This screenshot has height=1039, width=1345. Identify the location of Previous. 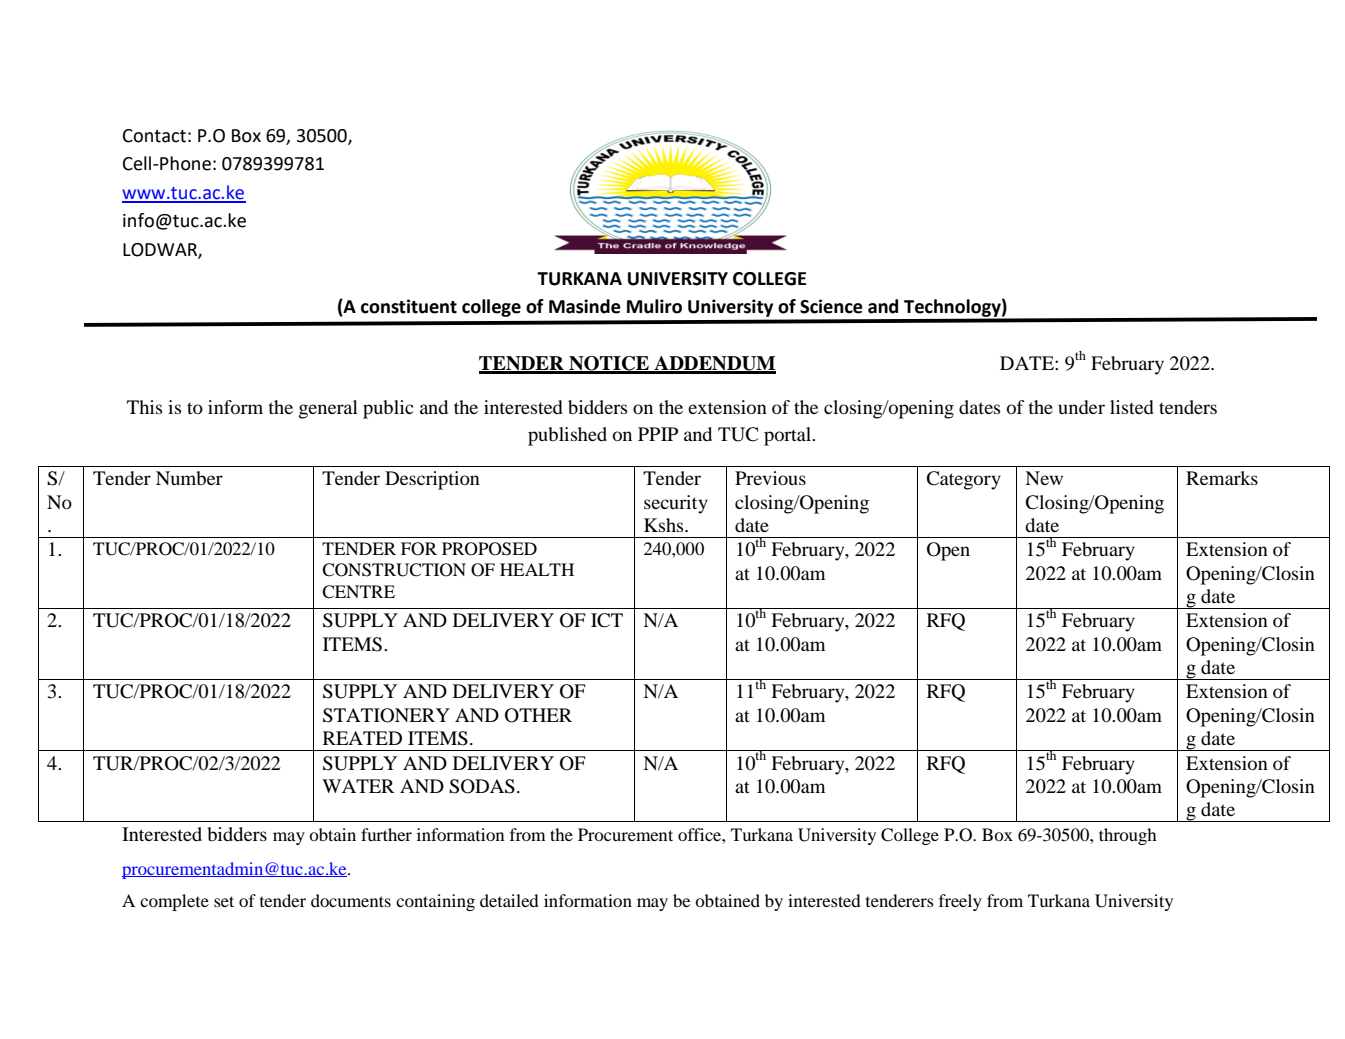
(770, 478).
